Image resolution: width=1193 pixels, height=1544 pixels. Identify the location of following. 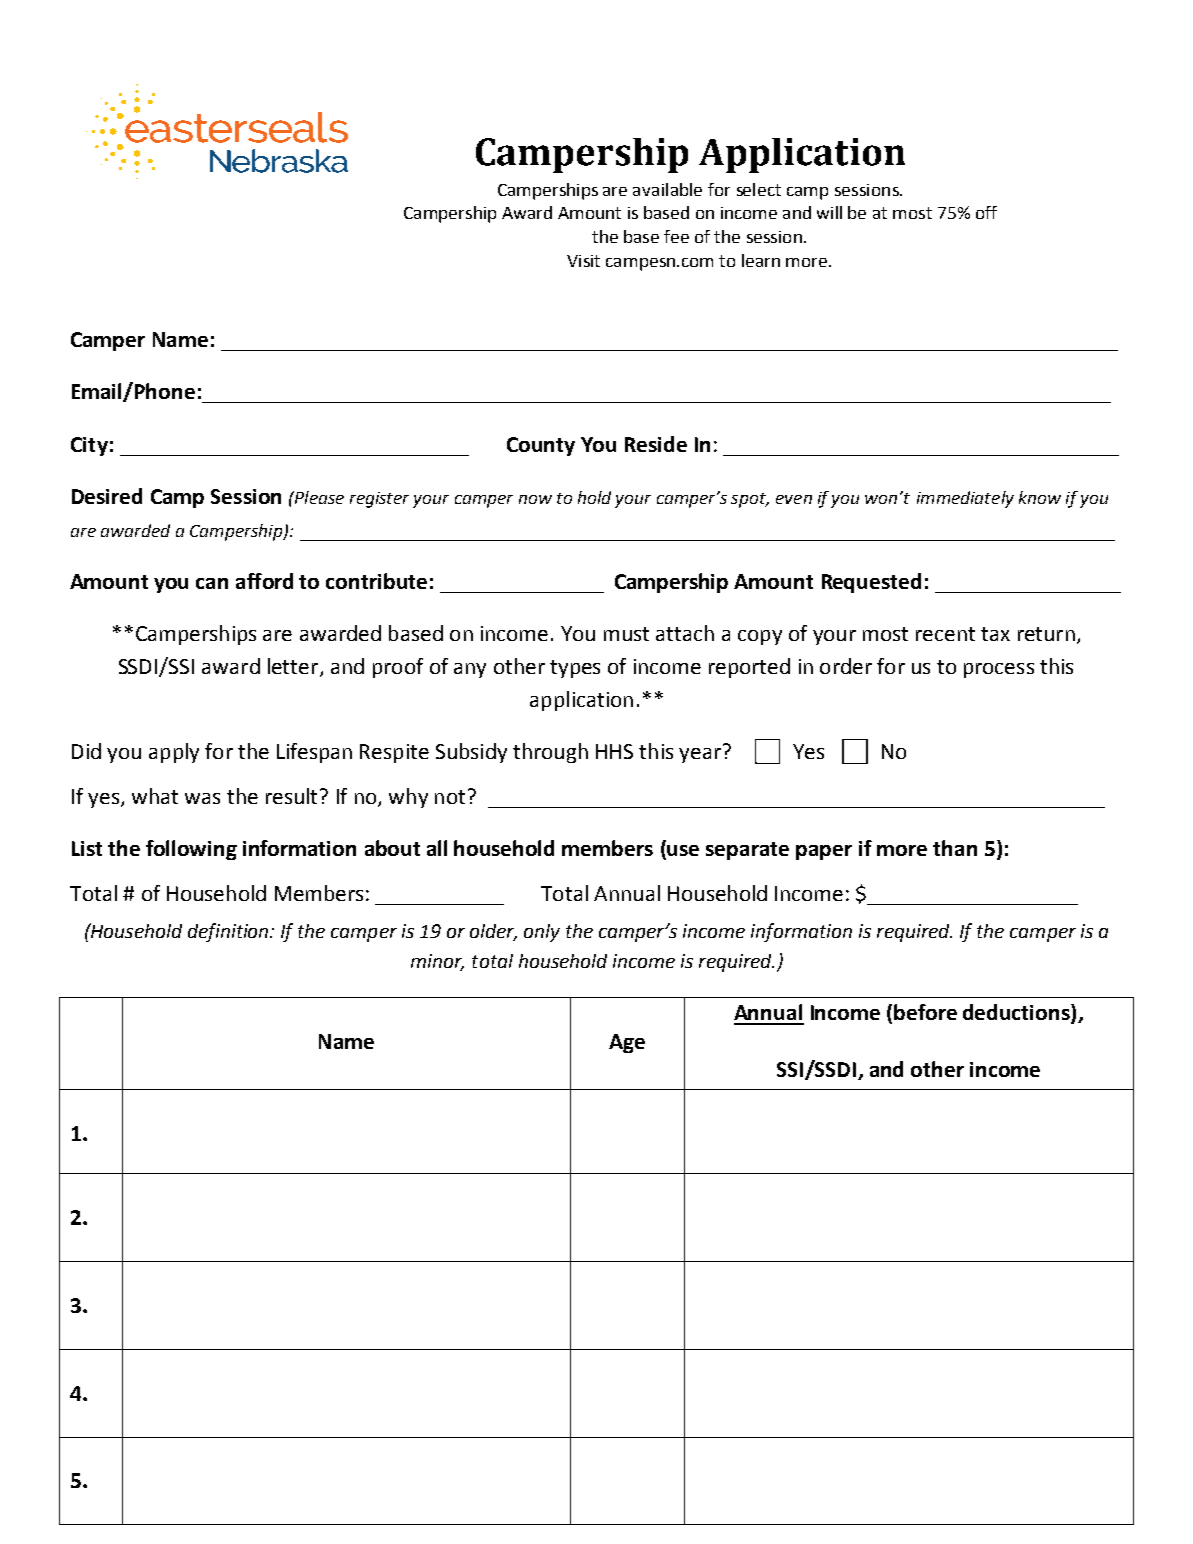
(191, 850).
